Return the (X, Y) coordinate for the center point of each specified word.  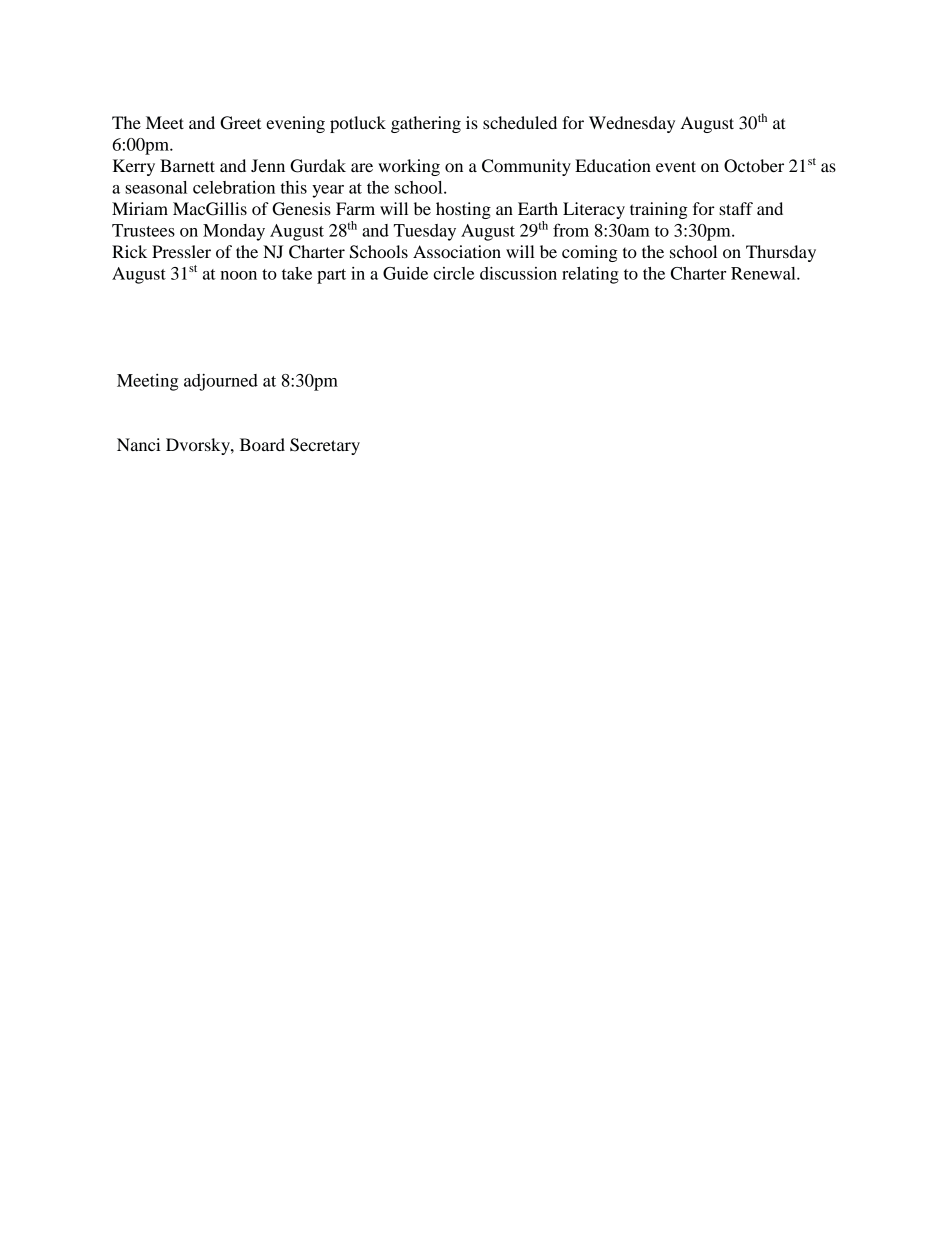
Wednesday (632, 124)
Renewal (764, 273)
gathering (426, 124)
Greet (240, 123)
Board (262, 444)
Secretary (325, 446)
